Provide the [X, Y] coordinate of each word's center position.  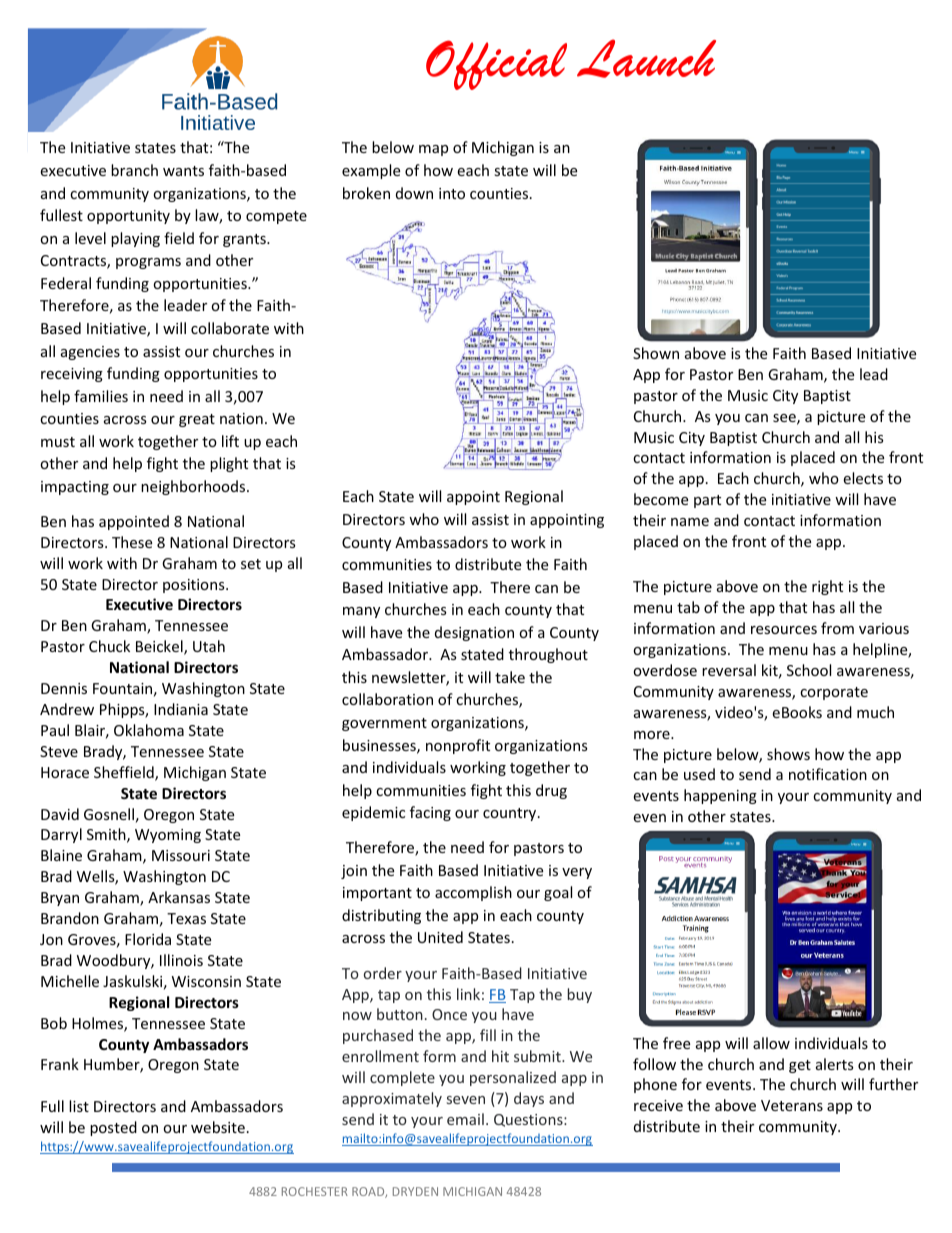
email [465, 1119]
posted [113, 1128]
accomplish [473, 893]
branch [134, 170]
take [510, 677]
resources [784, 630]
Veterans [792, 1105]
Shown [656, 353]
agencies [90, 353]
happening [720, 796]
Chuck [109, 646]
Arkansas [179, 897]
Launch [646, 58]
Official [496, 65]
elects [863, 478]
